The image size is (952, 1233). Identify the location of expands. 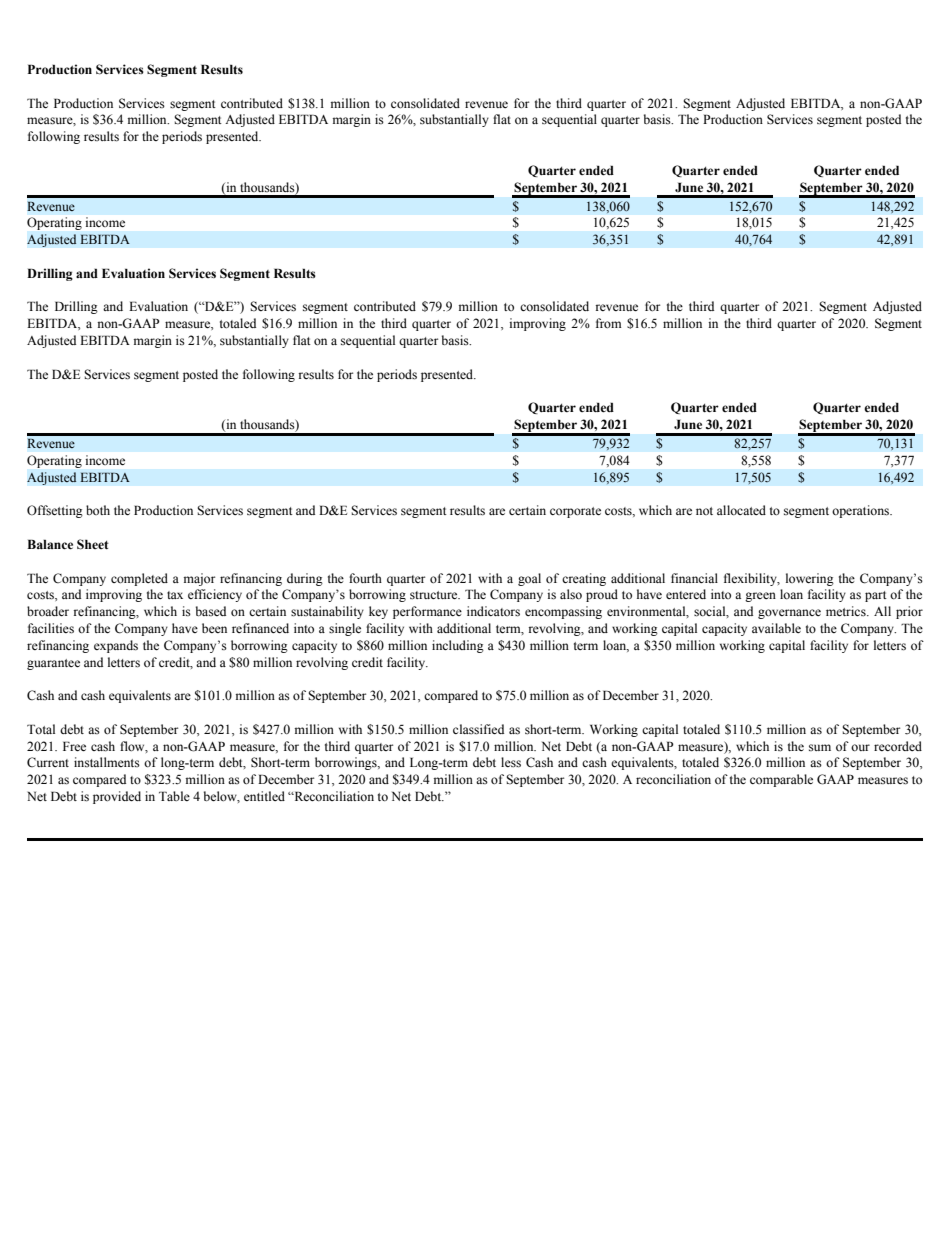
(116, 646).
